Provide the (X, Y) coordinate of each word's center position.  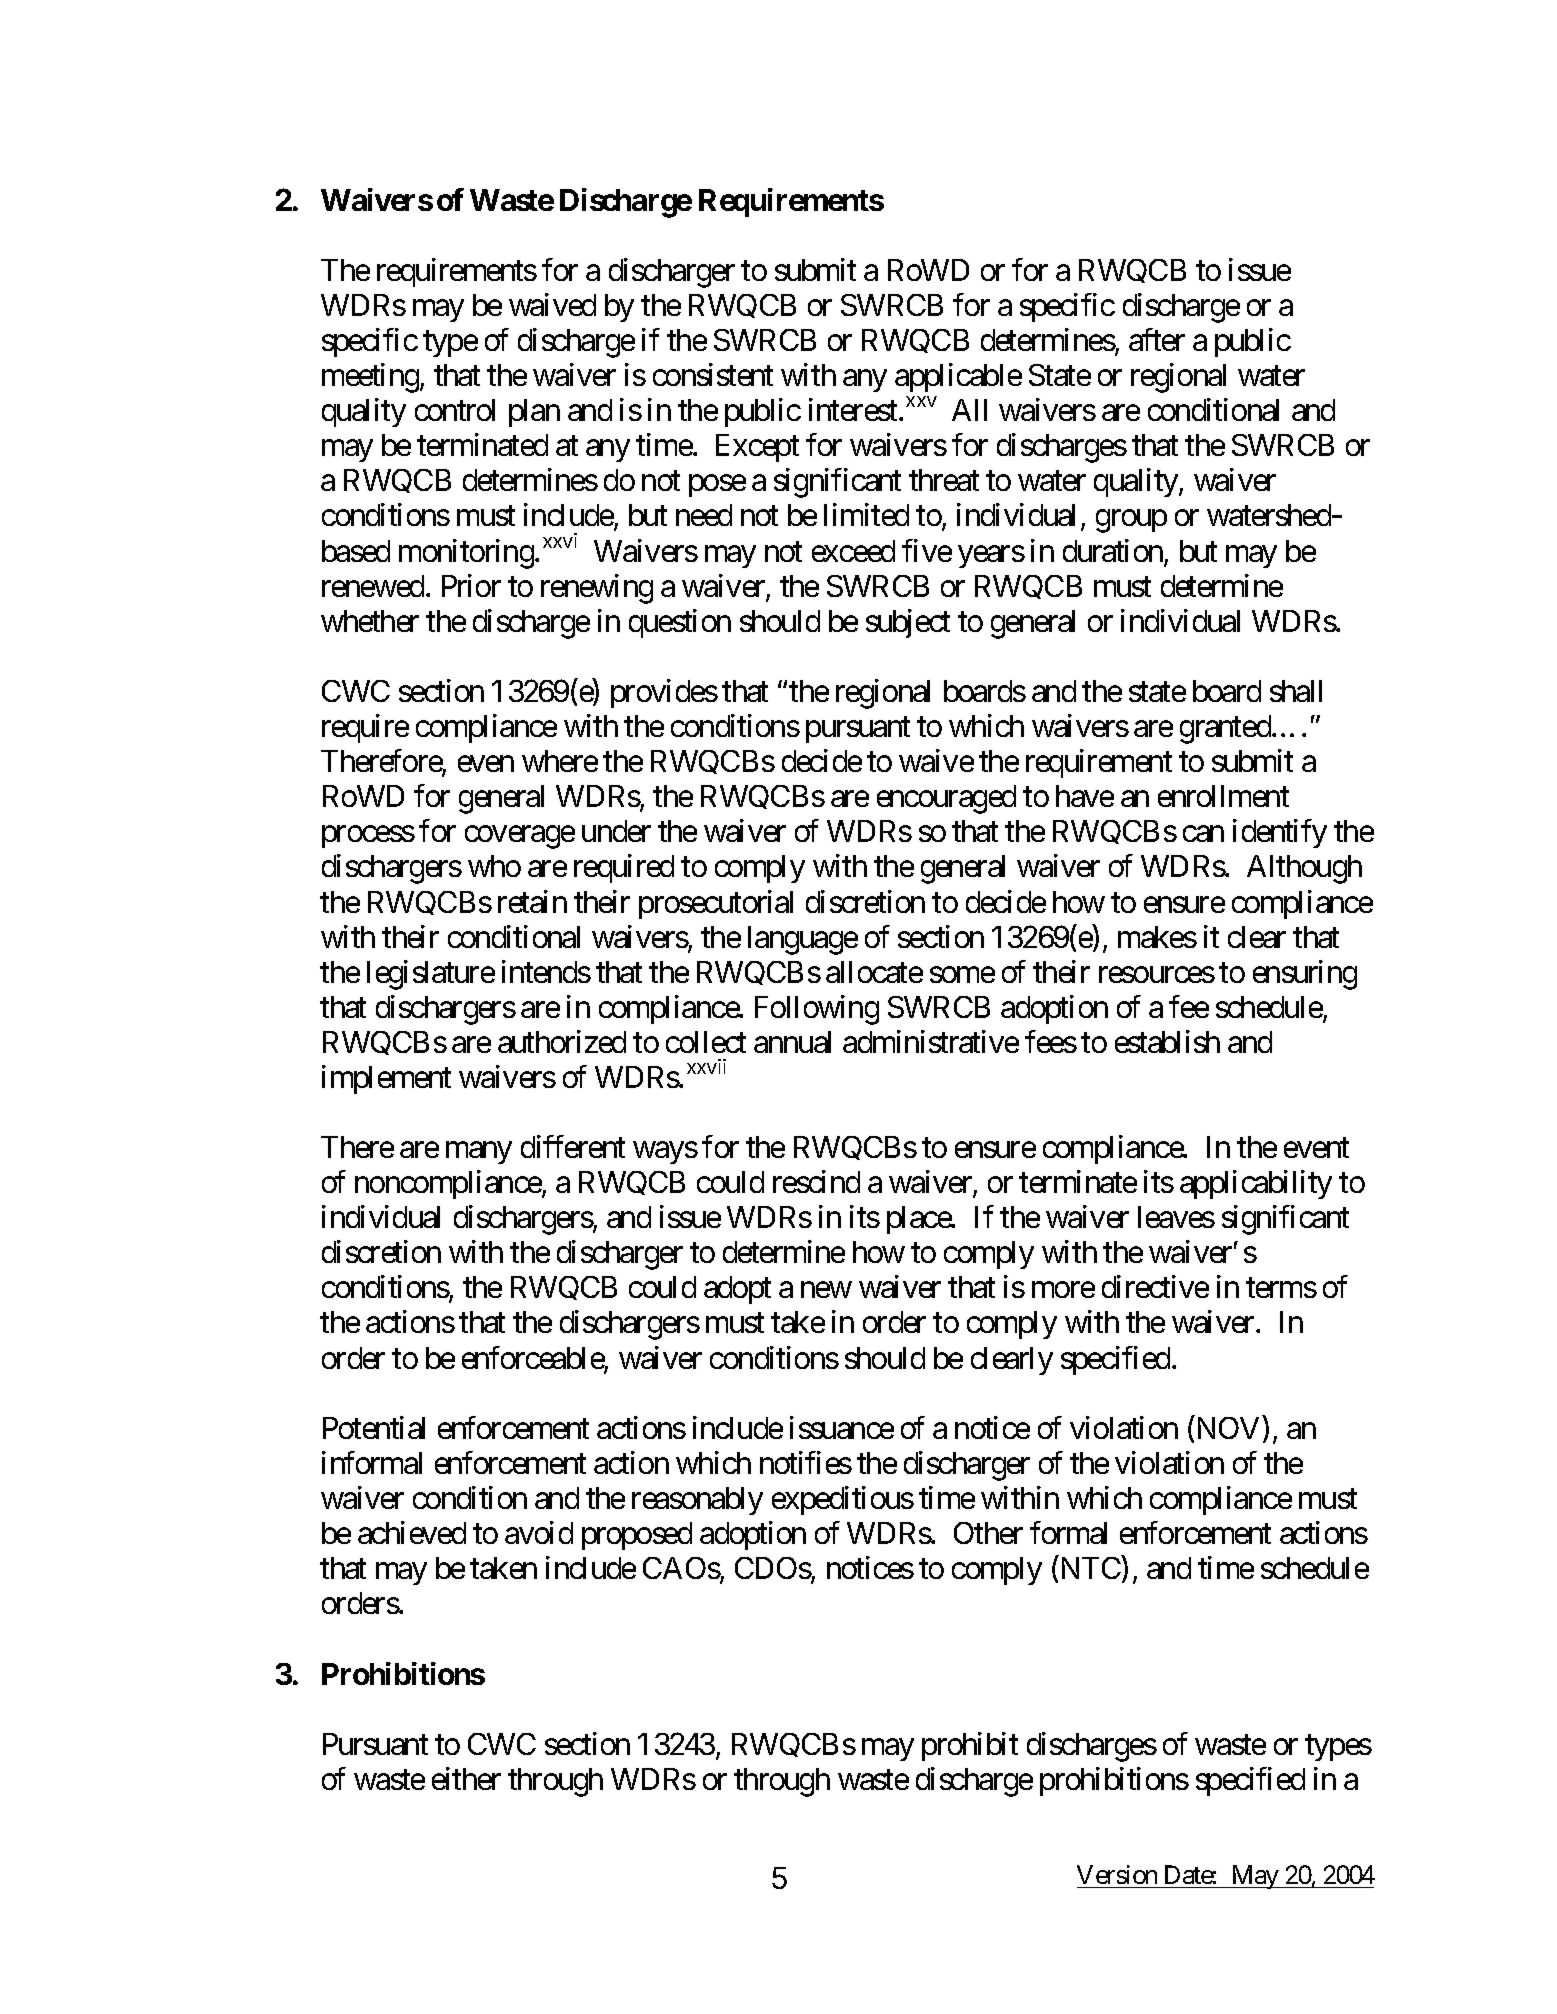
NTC (1091, 1568)
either (466, 1778)
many (479, 1153)
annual (792, 1042)
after (1157, 339)
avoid (539, 1532)
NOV (1228, 1428)
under (616, 831)
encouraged (946, 799)
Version (1117, 1874)
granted (1226, 729)
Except (757, 448)
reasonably (697, 1501)
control (455, 410)
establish (1167, 1041)
